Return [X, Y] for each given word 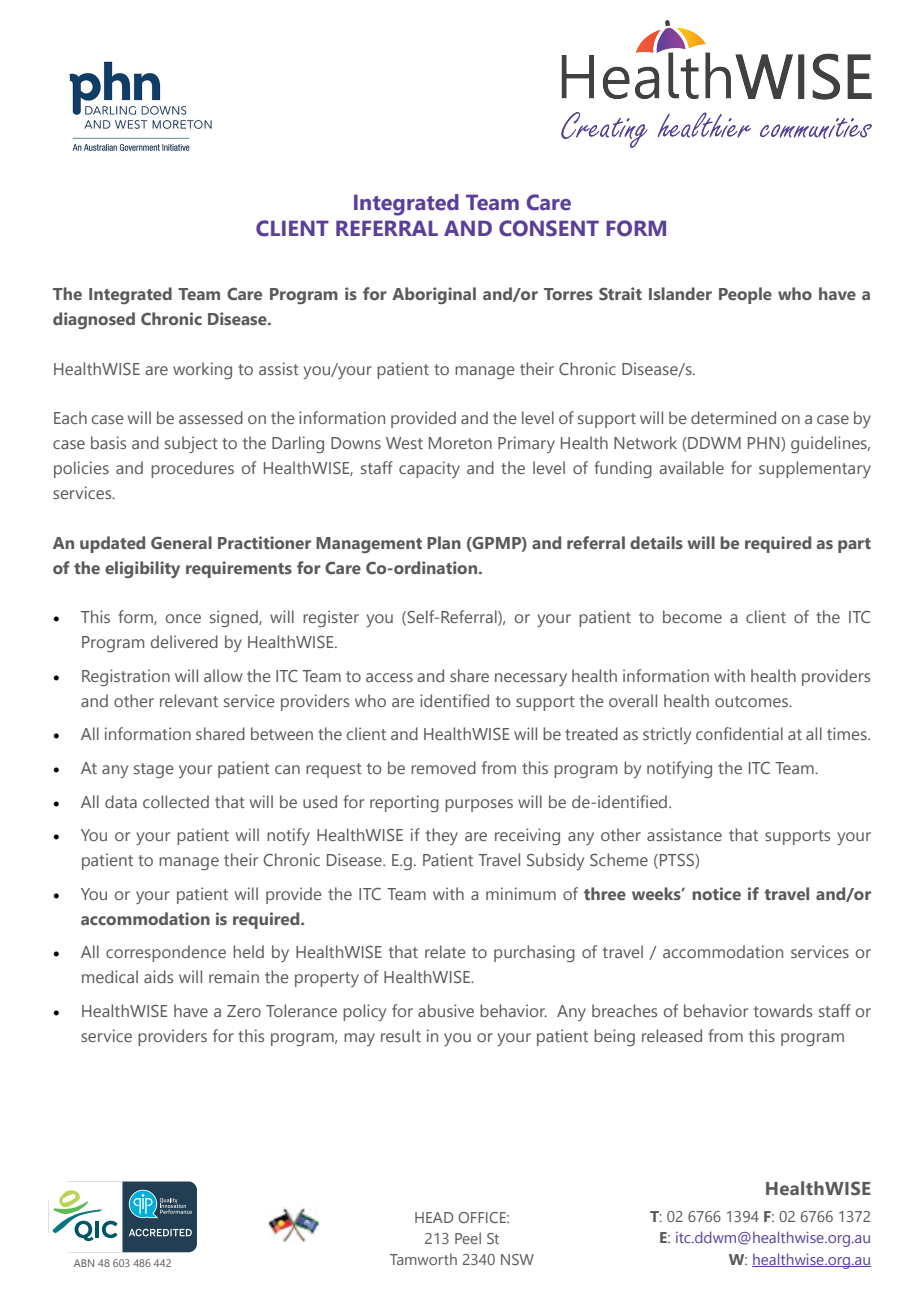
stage [154, 770]
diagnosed [94, 320]
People [745, 295]
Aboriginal [434, 295]
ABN [84, 1263]
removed [443, 767]
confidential [739, 733]
